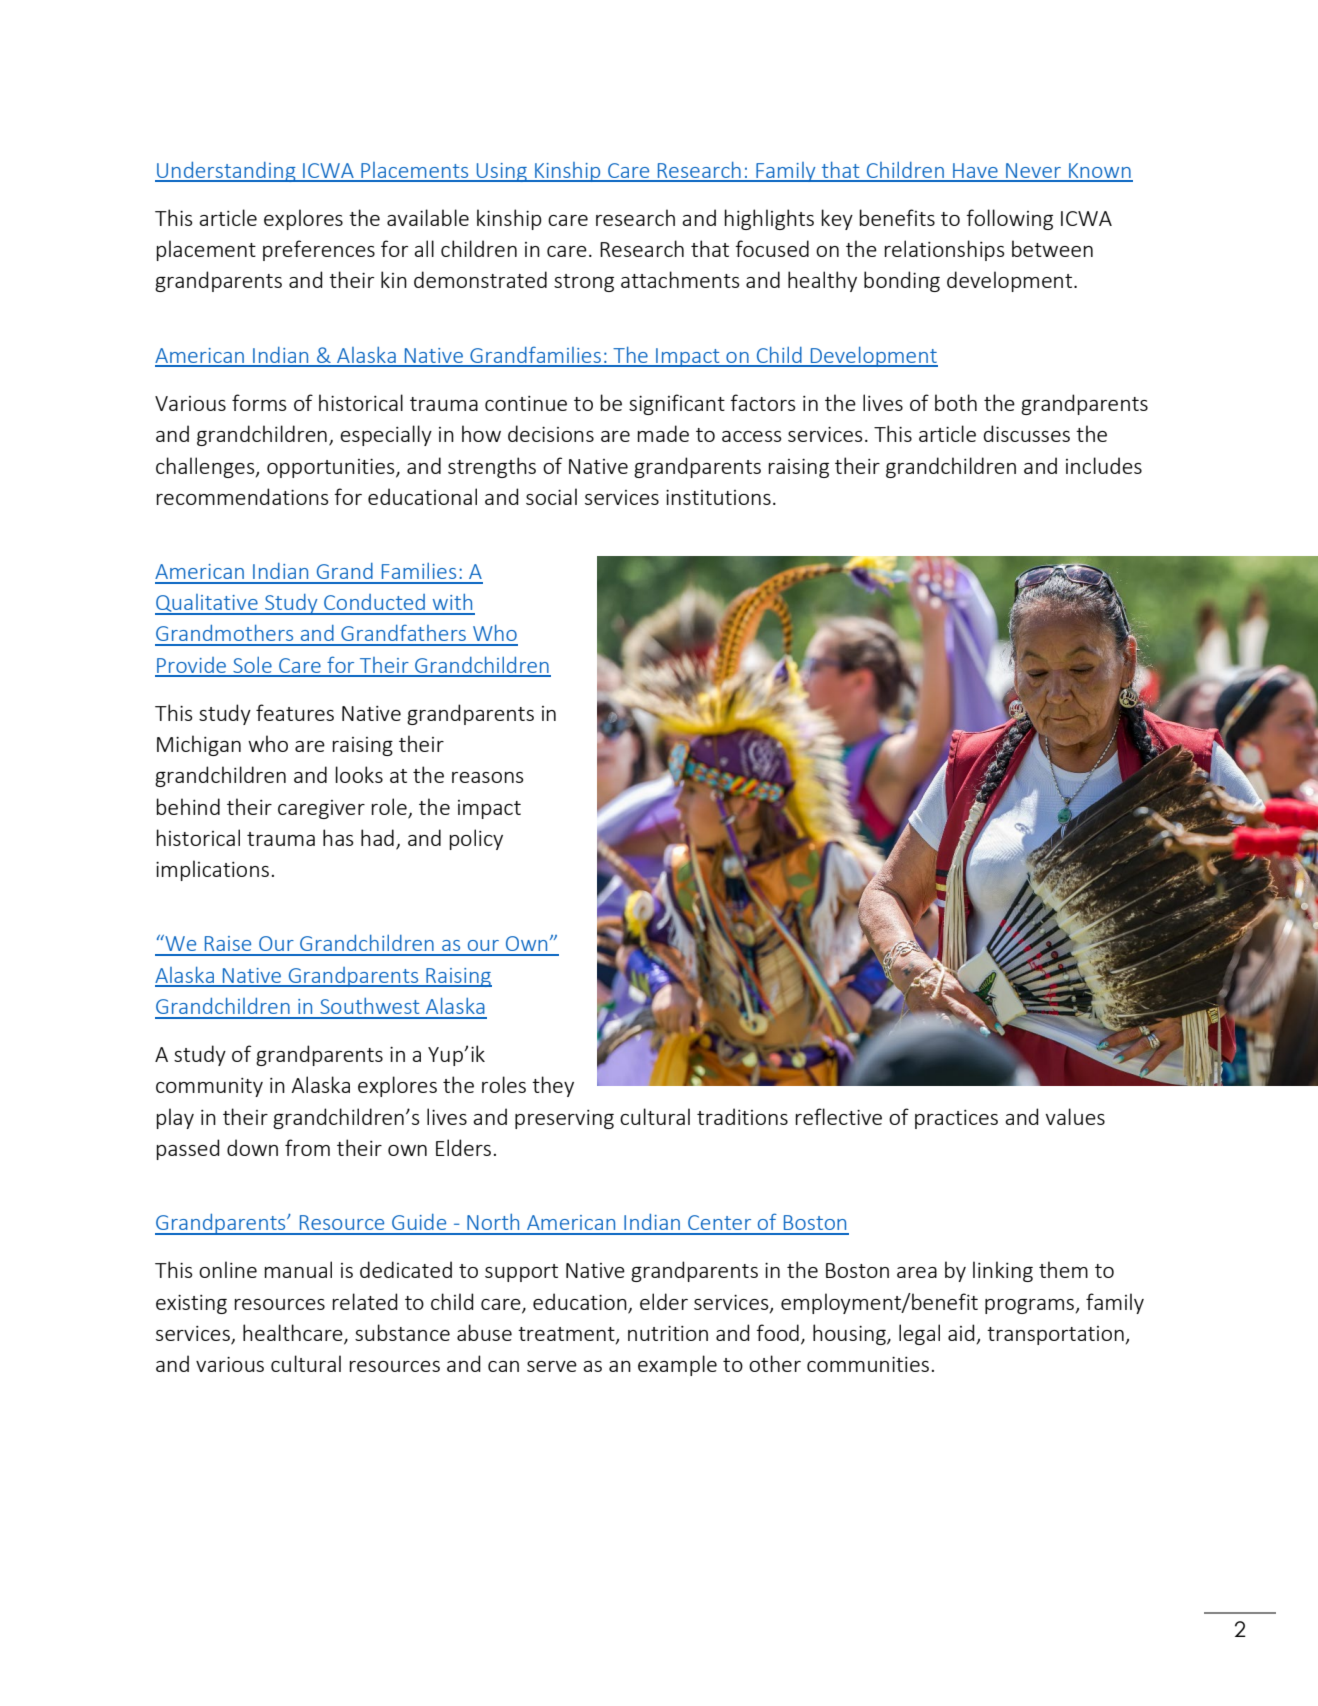  What do you see at coordinates (359, 774) in the document?
I see `looks` at bounding box center [359, 774].
